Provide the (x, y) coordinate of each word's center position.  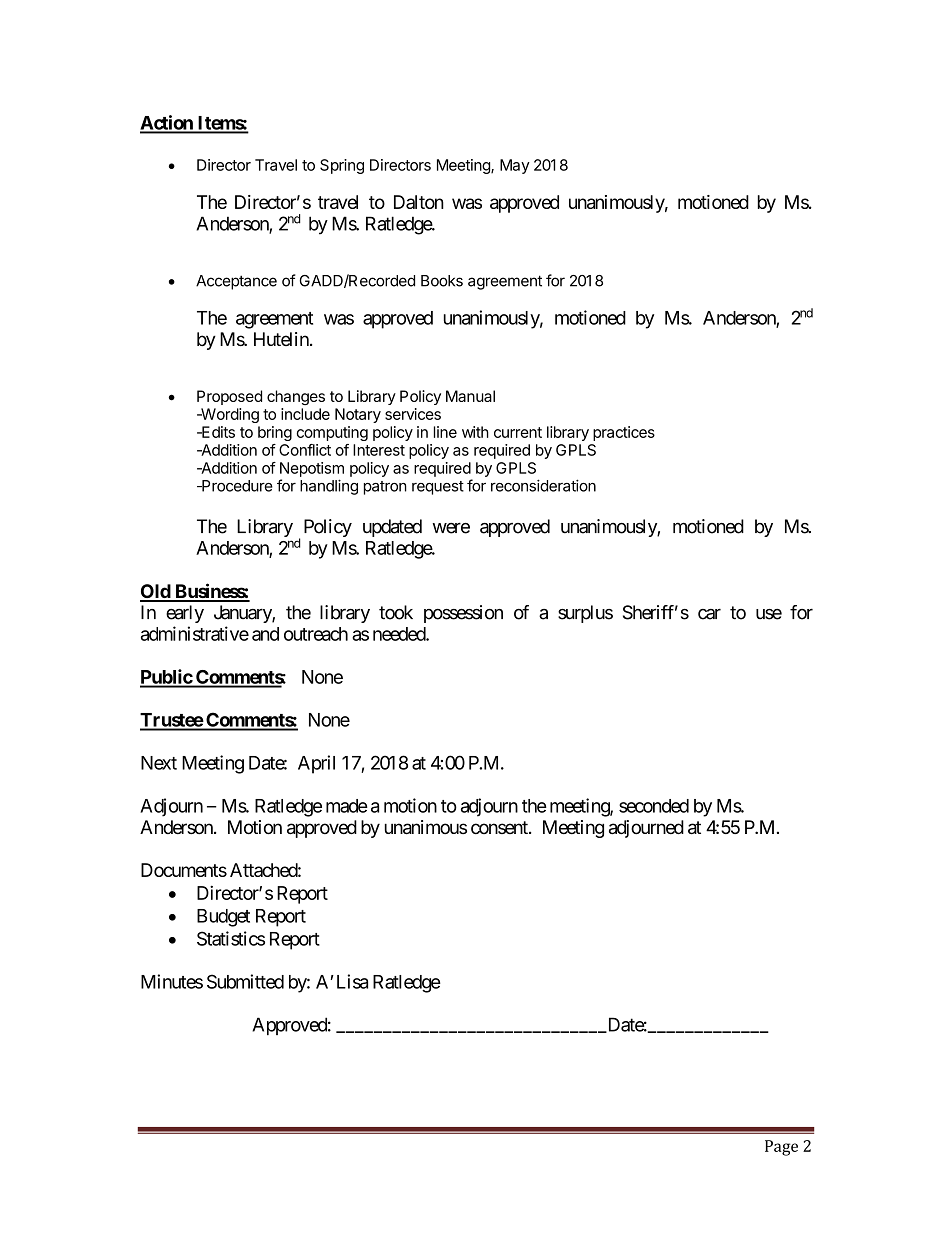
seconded (654, 806)
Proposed (229, 397)
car (709, 614)
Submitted (245, 981)
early (185, 614)
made (347, 806)
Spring (342, 166)
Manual (470, 396)
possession (463, 614)
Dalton (419, 202)
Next (159, 763)
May (515, 166)
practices (624, 433)
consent (500, 827)
